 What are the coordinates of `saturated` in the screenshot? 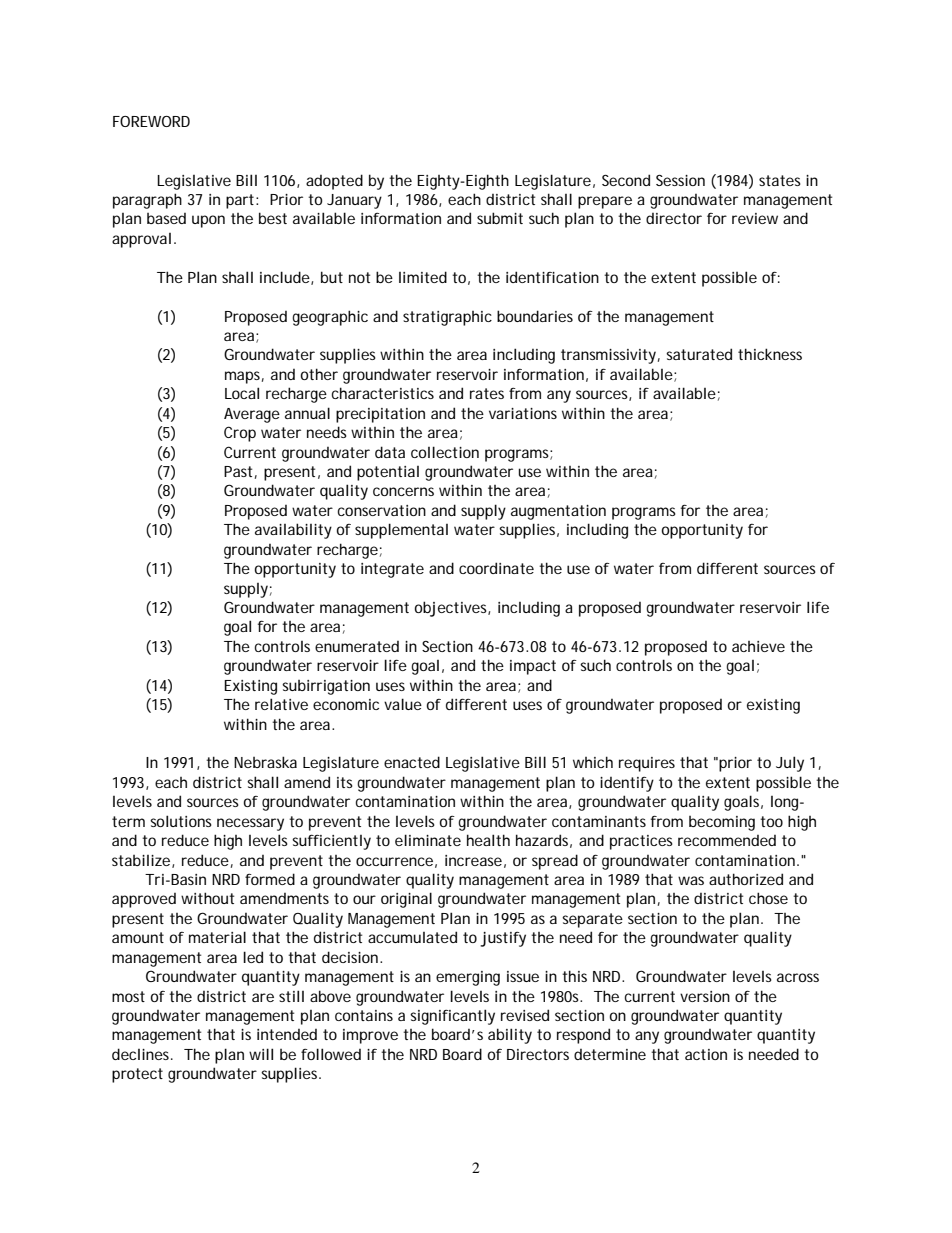 It's located at (699, 354).
